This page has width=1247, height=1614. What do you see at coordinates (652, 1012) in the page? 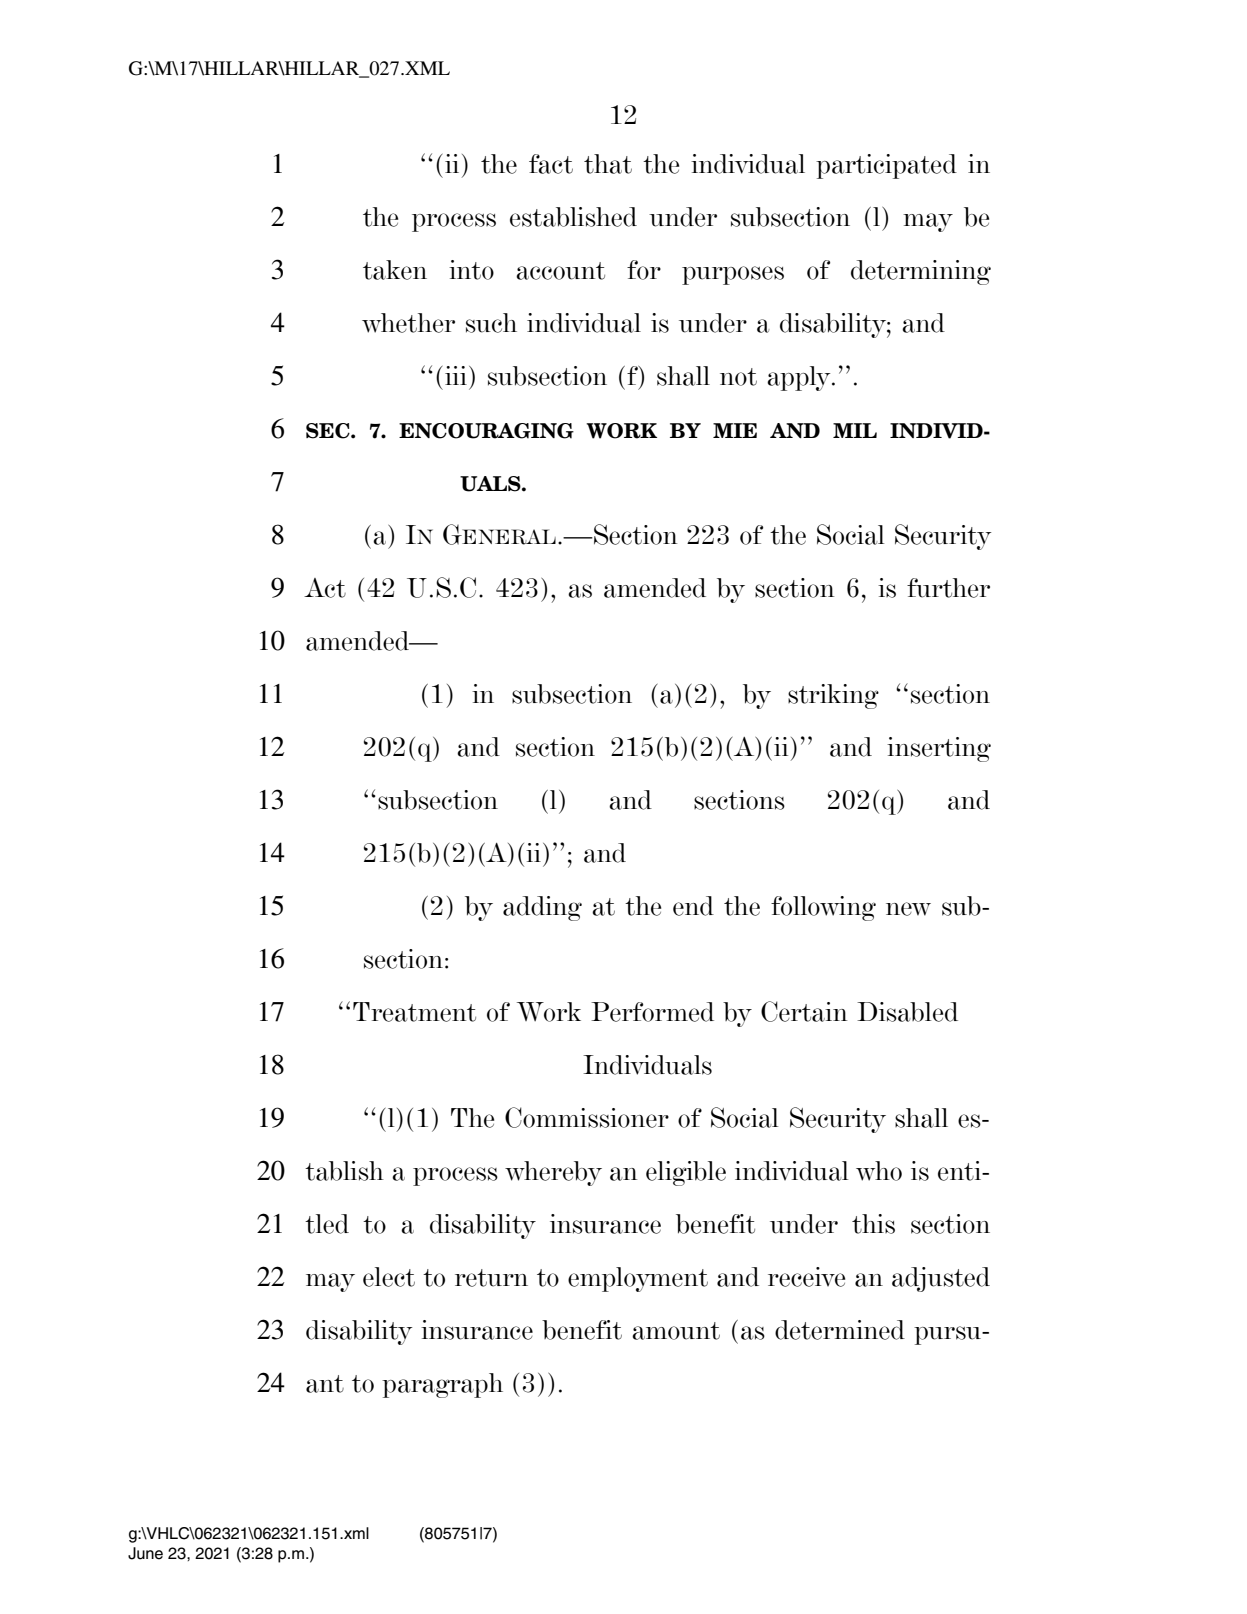
I see `Performed` at bounding box center [652, 1012].
